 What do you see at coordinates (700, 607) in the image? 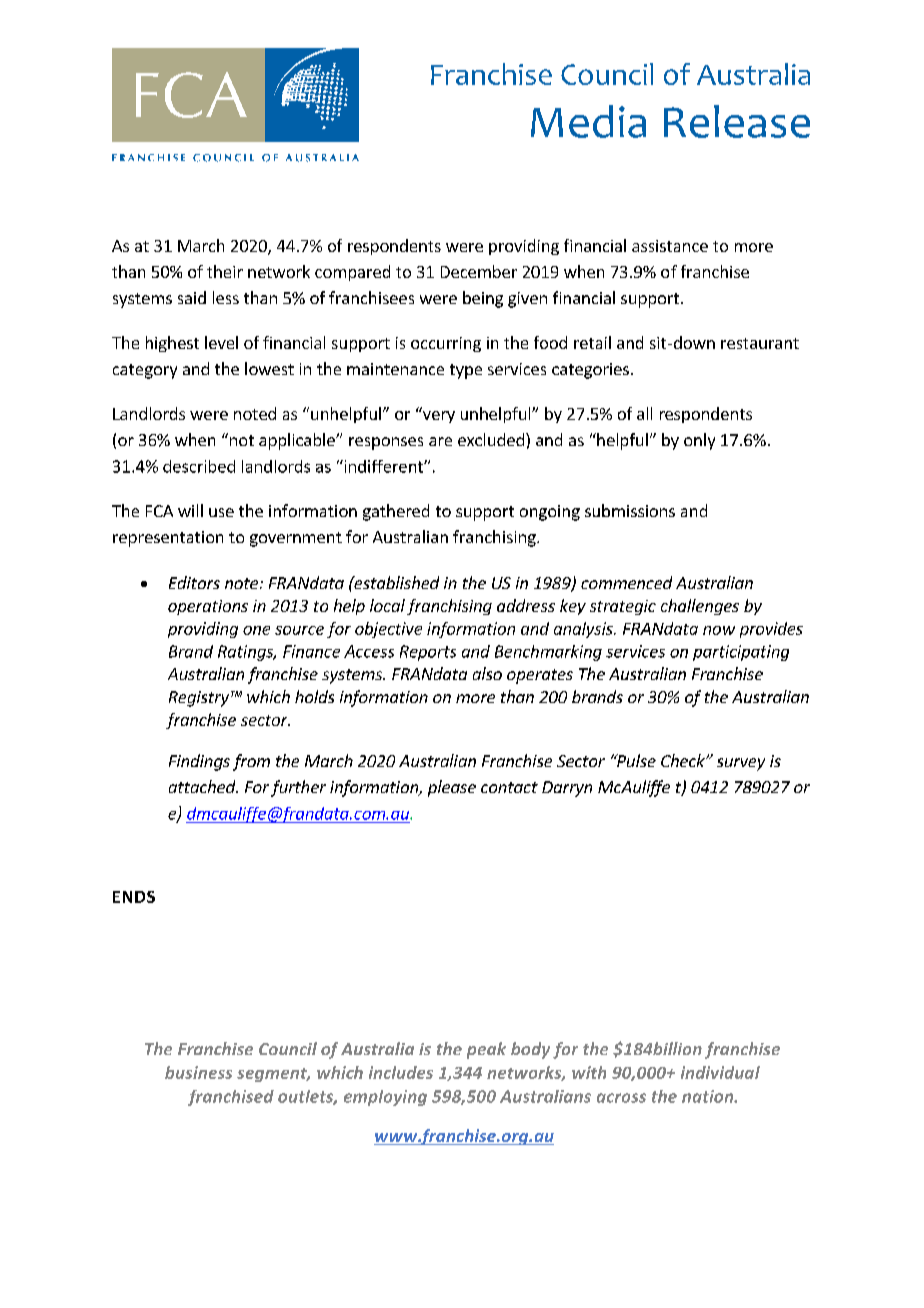
I see `challenges` at bounding box center [700, 607].
